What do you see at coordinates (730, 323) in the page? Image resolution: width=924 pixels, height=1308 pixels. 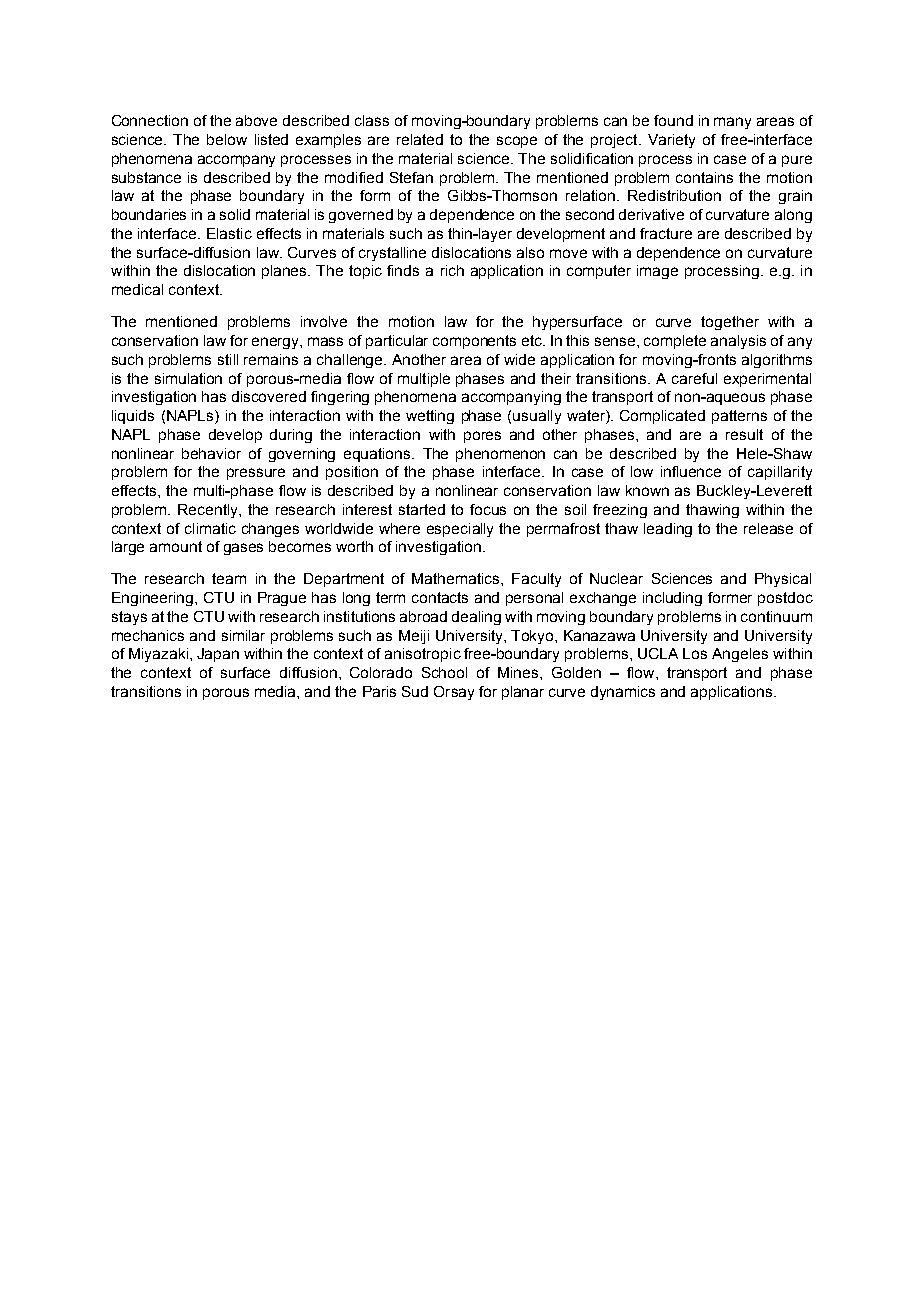 I see `together` at bounding box center [730, 323].
